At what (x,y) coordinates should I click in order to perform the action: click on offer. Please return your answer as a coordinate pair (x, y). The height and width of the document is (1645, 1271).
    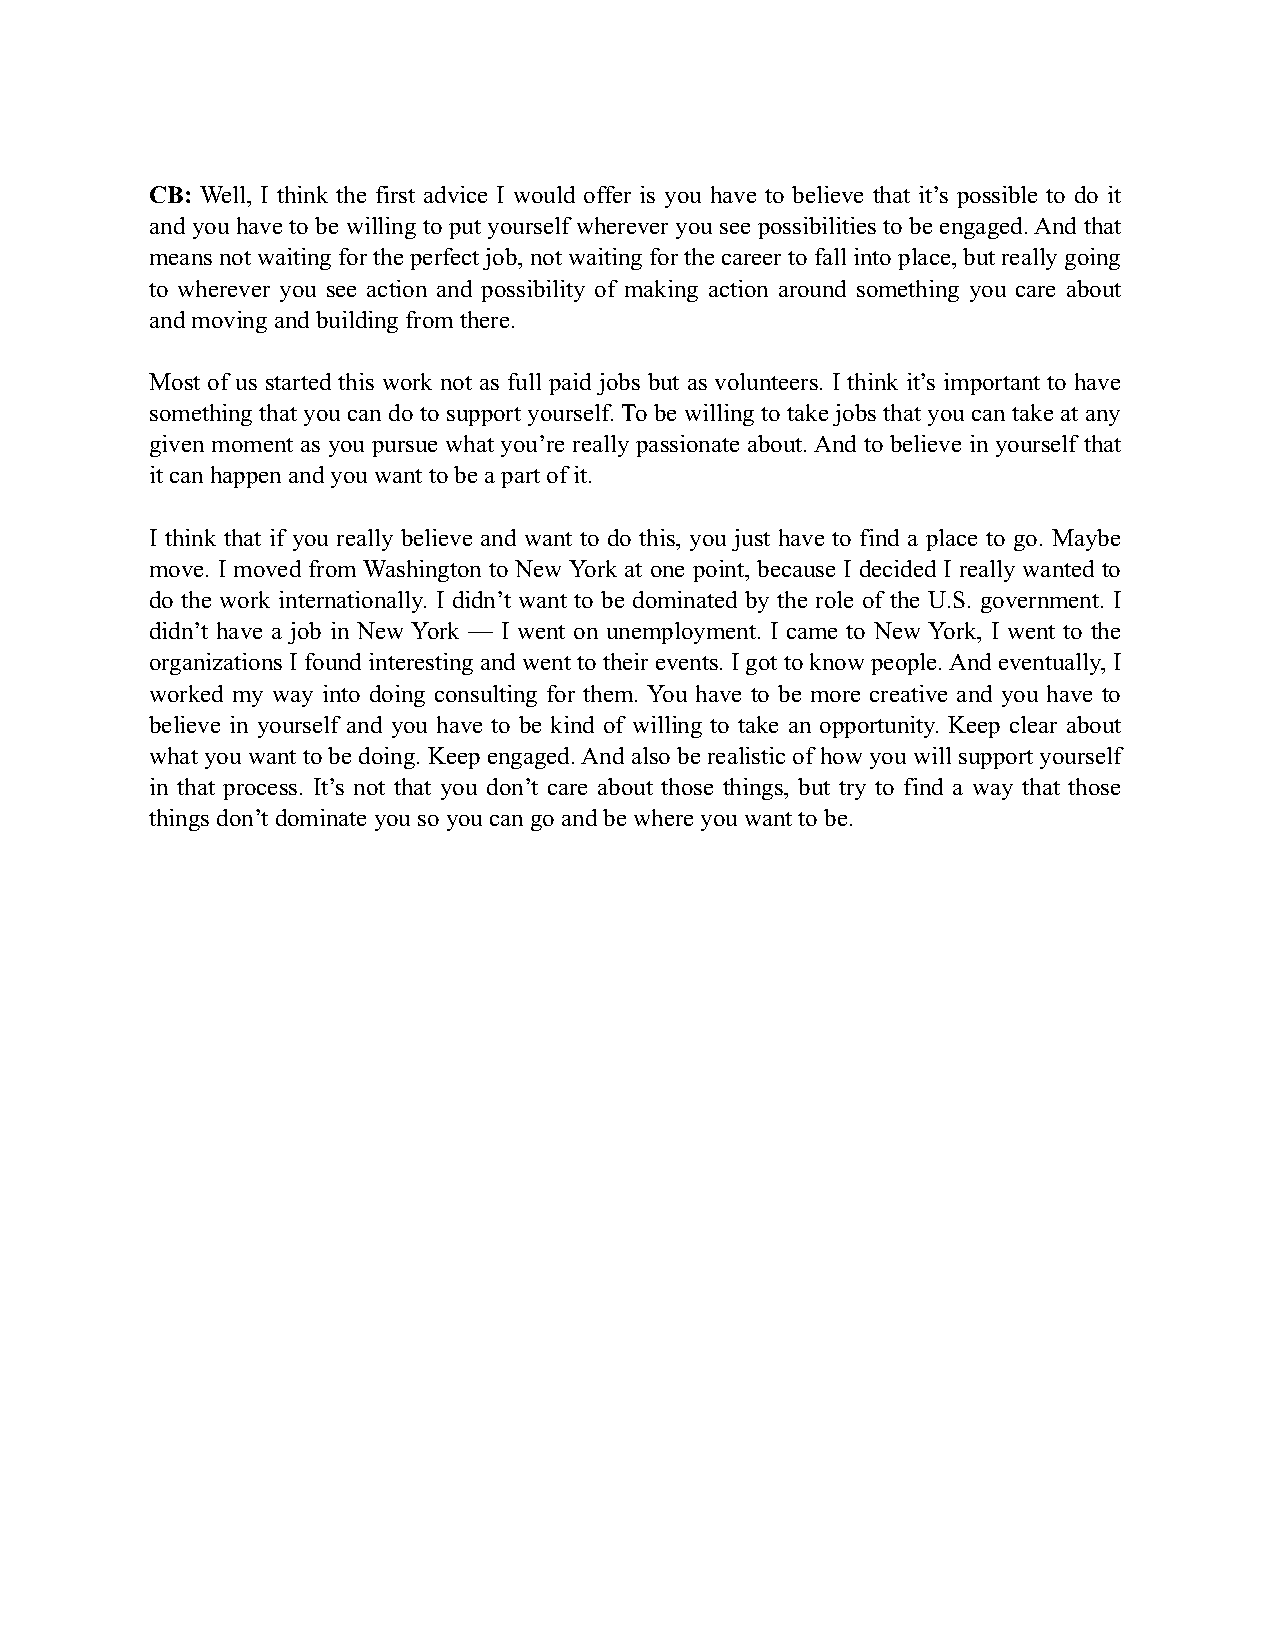
    Looking at the image, I should click on (607, 194).
